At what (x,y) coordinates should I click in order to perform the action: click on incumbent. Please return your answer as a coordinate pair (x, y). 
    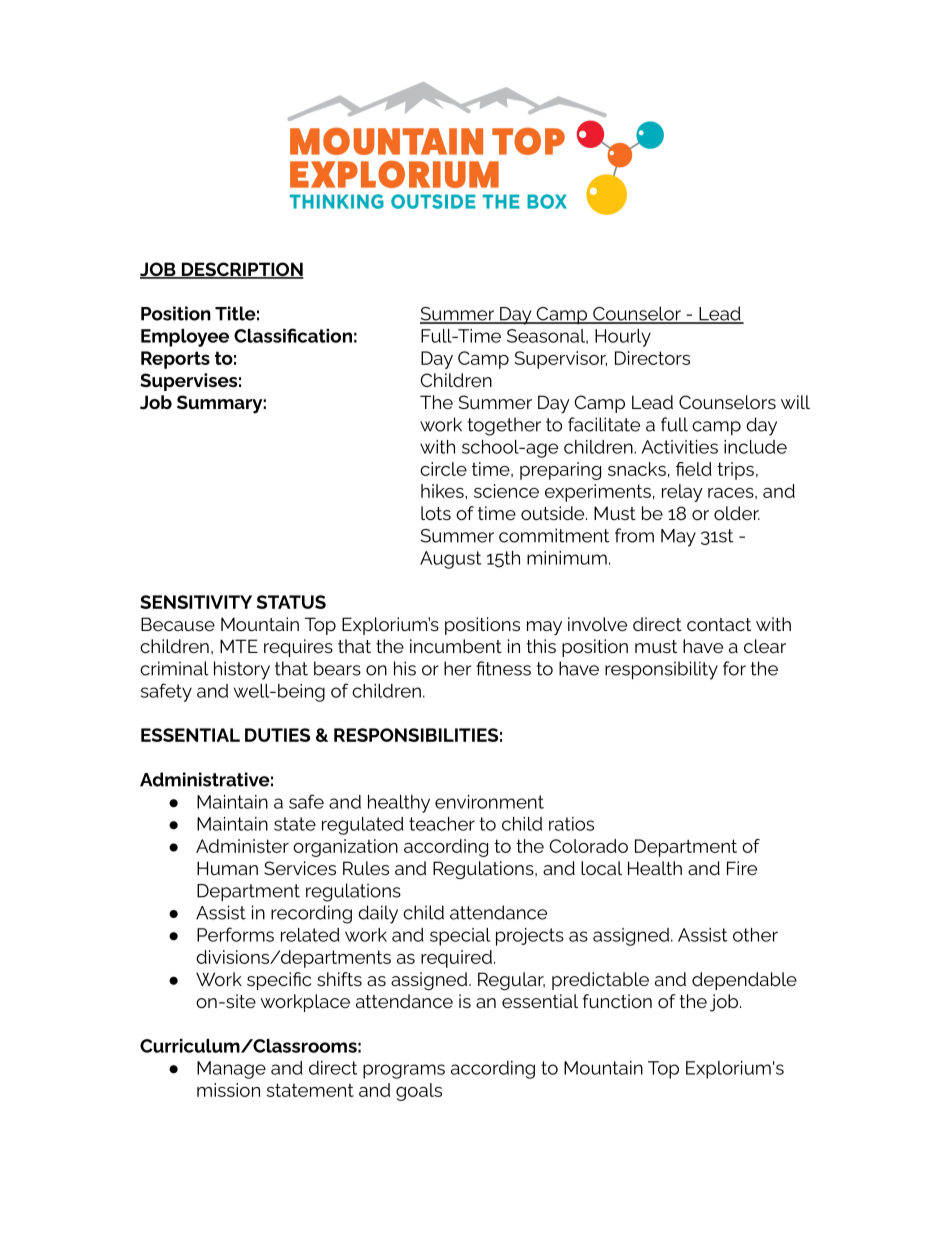
    Looking at the image, I should click on (456, 646).
